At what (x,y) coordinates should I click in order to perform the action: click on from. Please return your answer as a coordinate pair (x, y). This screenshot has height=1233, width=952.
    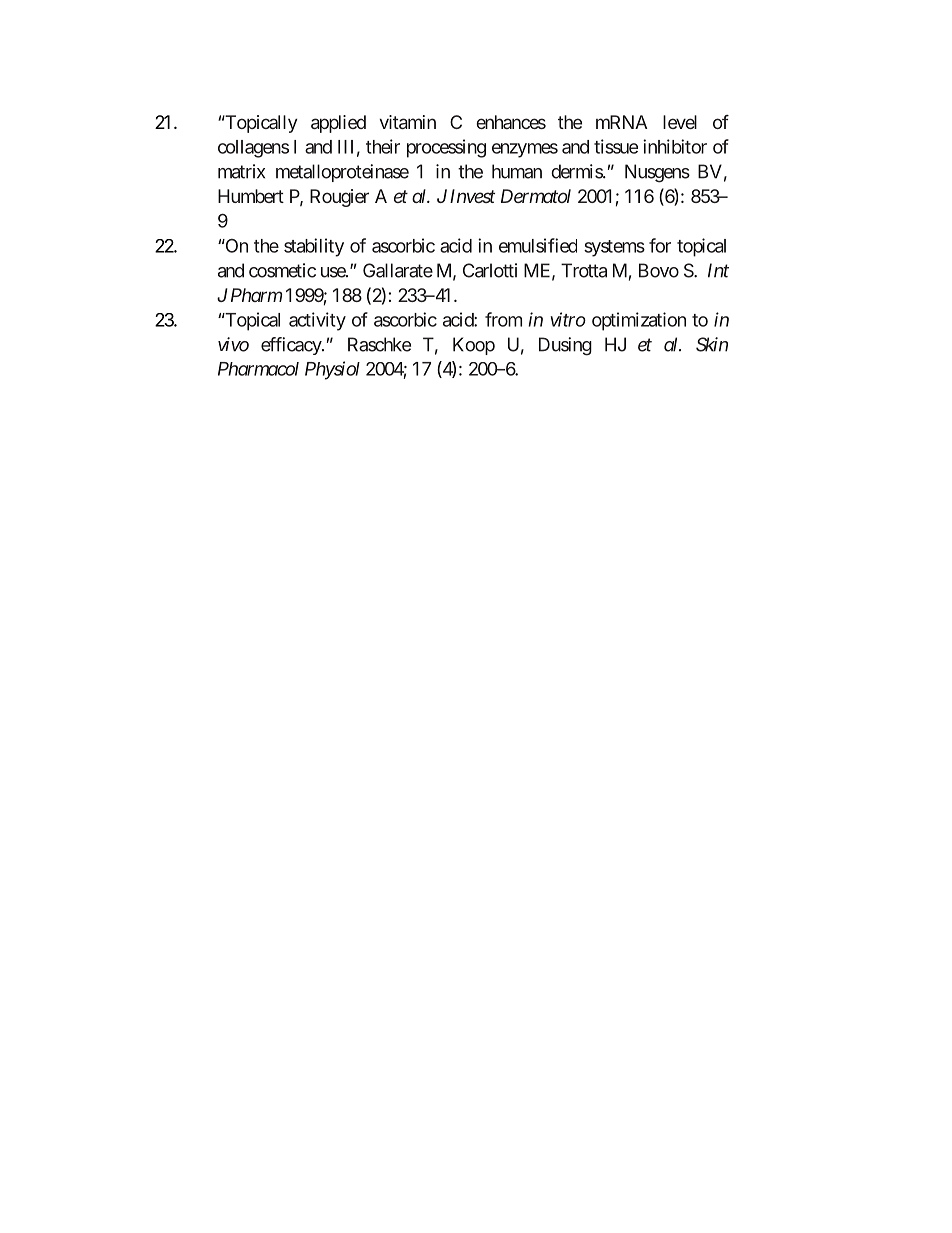
    Looking at the image, I should click on (503, 319).
